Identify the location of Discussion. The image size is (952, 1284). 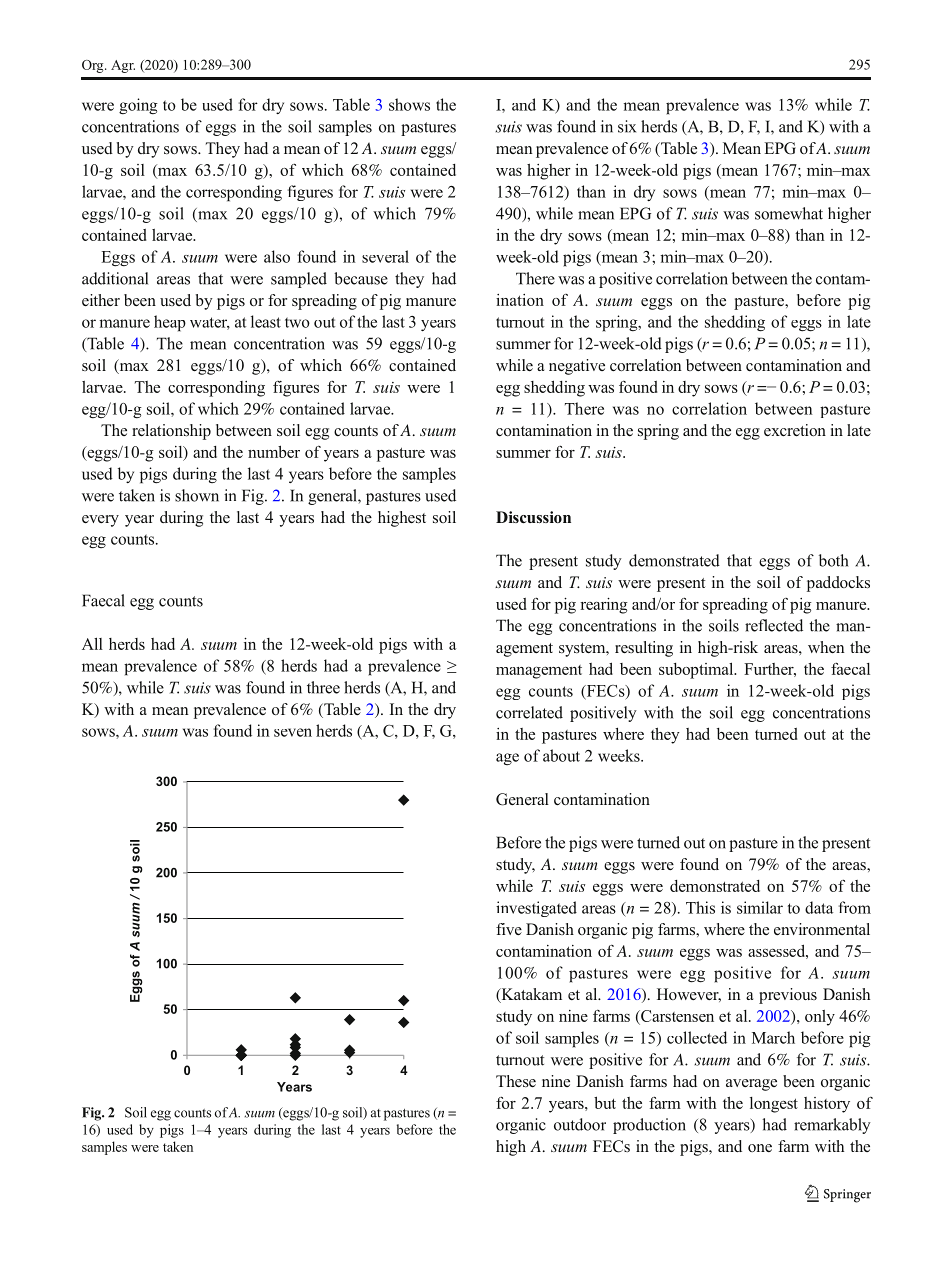
(533, 517).
